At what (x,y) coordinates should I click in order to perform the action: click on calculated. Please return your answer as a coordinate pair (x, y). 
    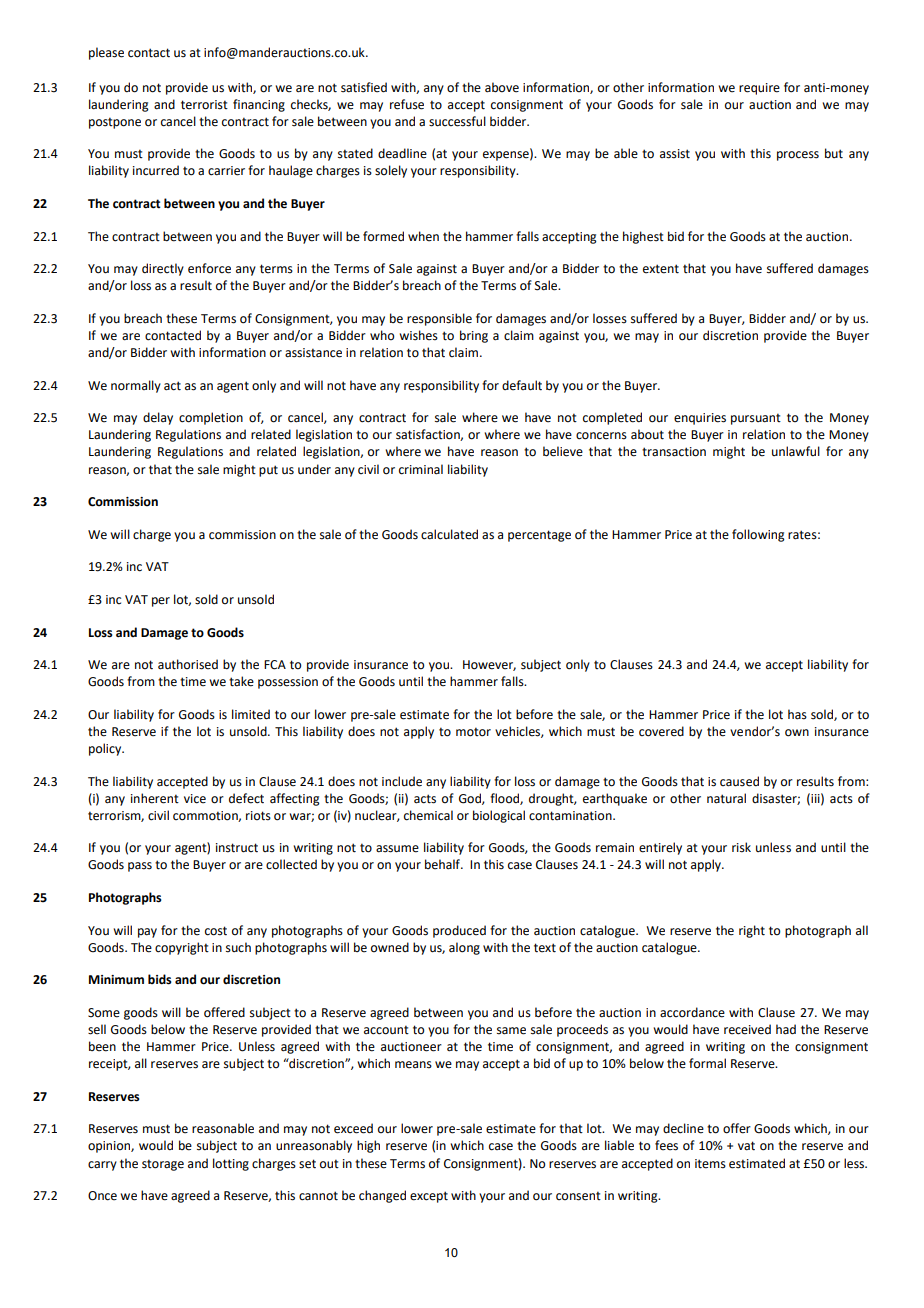
    Looking at the image, I should click on (449, 534).
